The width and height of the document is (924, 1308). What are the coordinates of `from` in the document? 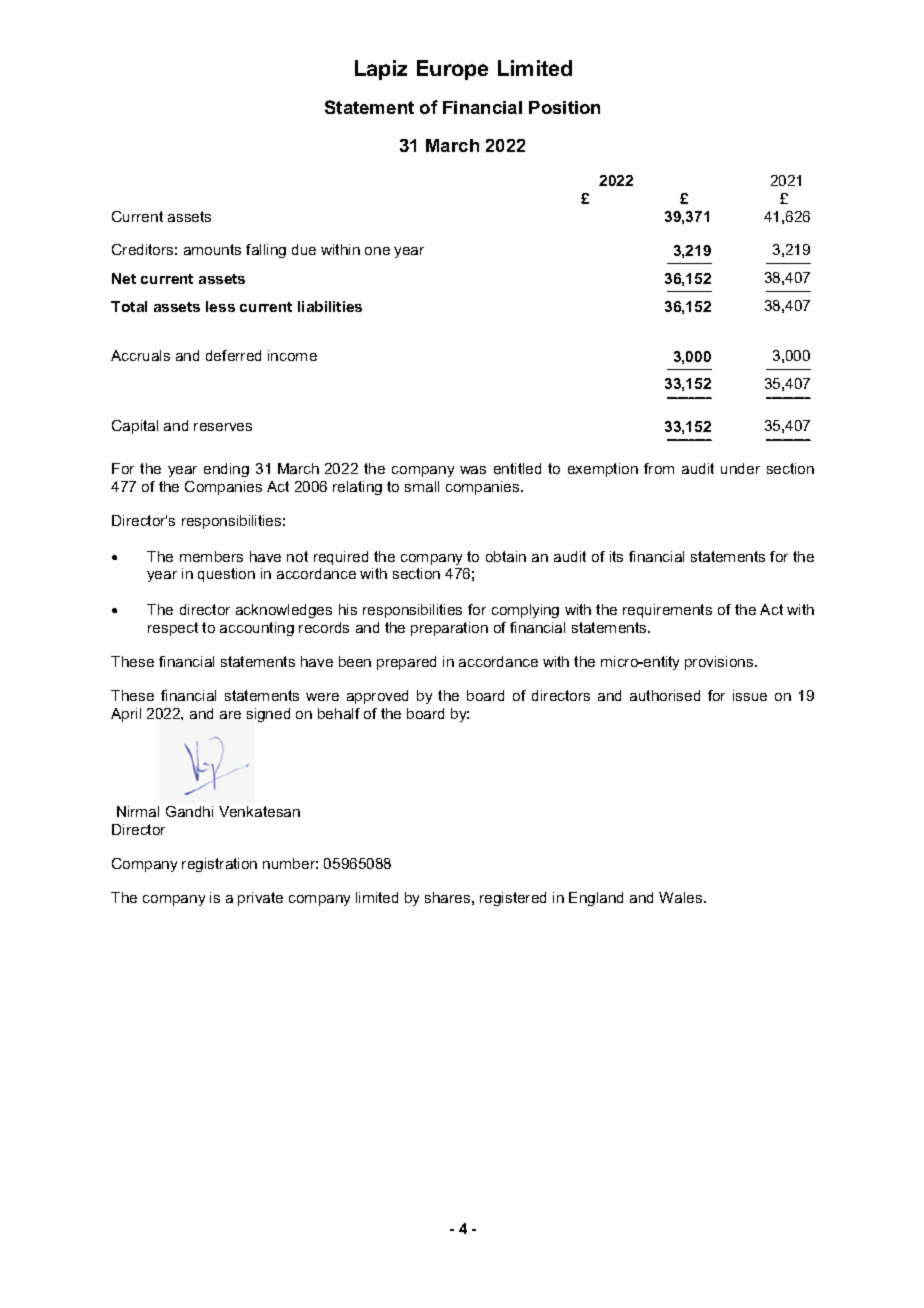 It's located at (659, 468).
